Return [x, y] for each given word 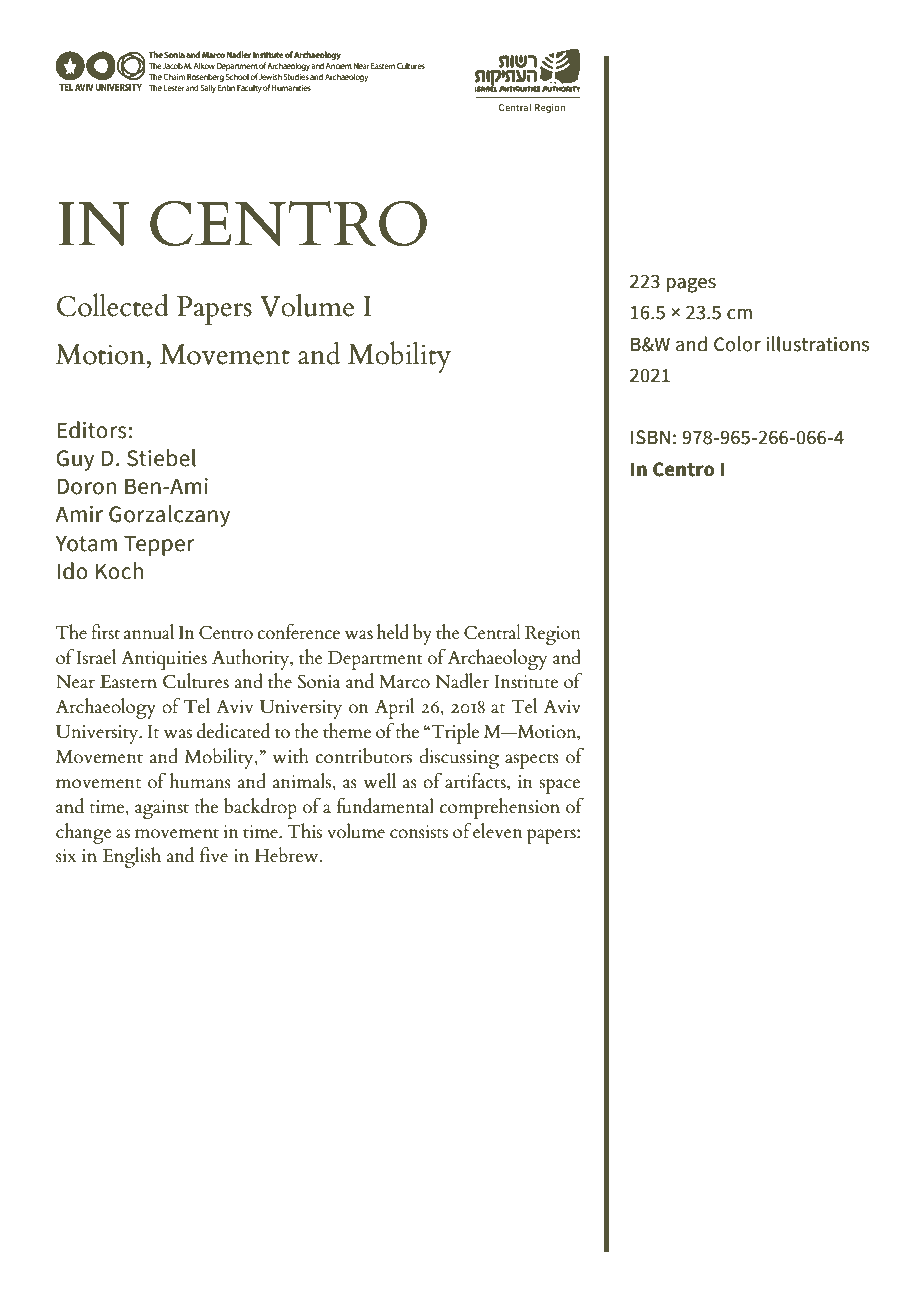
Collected [113, 305]
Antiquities [164, 660]
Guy [75, 460]
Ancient [339, 66]
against [162, 809]
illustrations [818, 344]
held [393, 632]
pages [691, 285]
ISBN [650, 437]
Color [737, 344]
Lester [174, 88]
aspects [532, 761]
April [394, 708]
